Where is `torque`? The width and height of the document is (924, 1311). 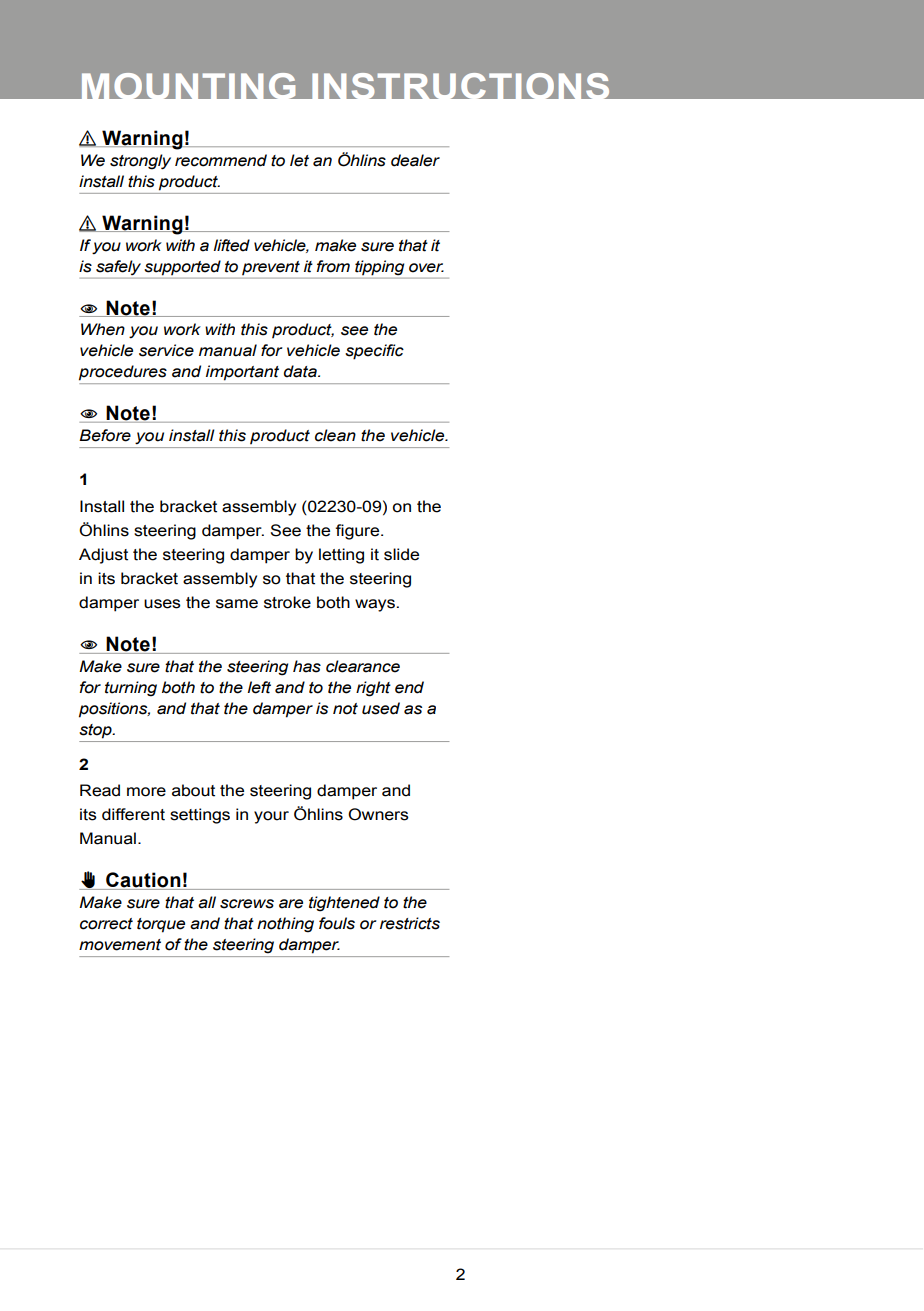 torque is located at coordinates (161, 925).
